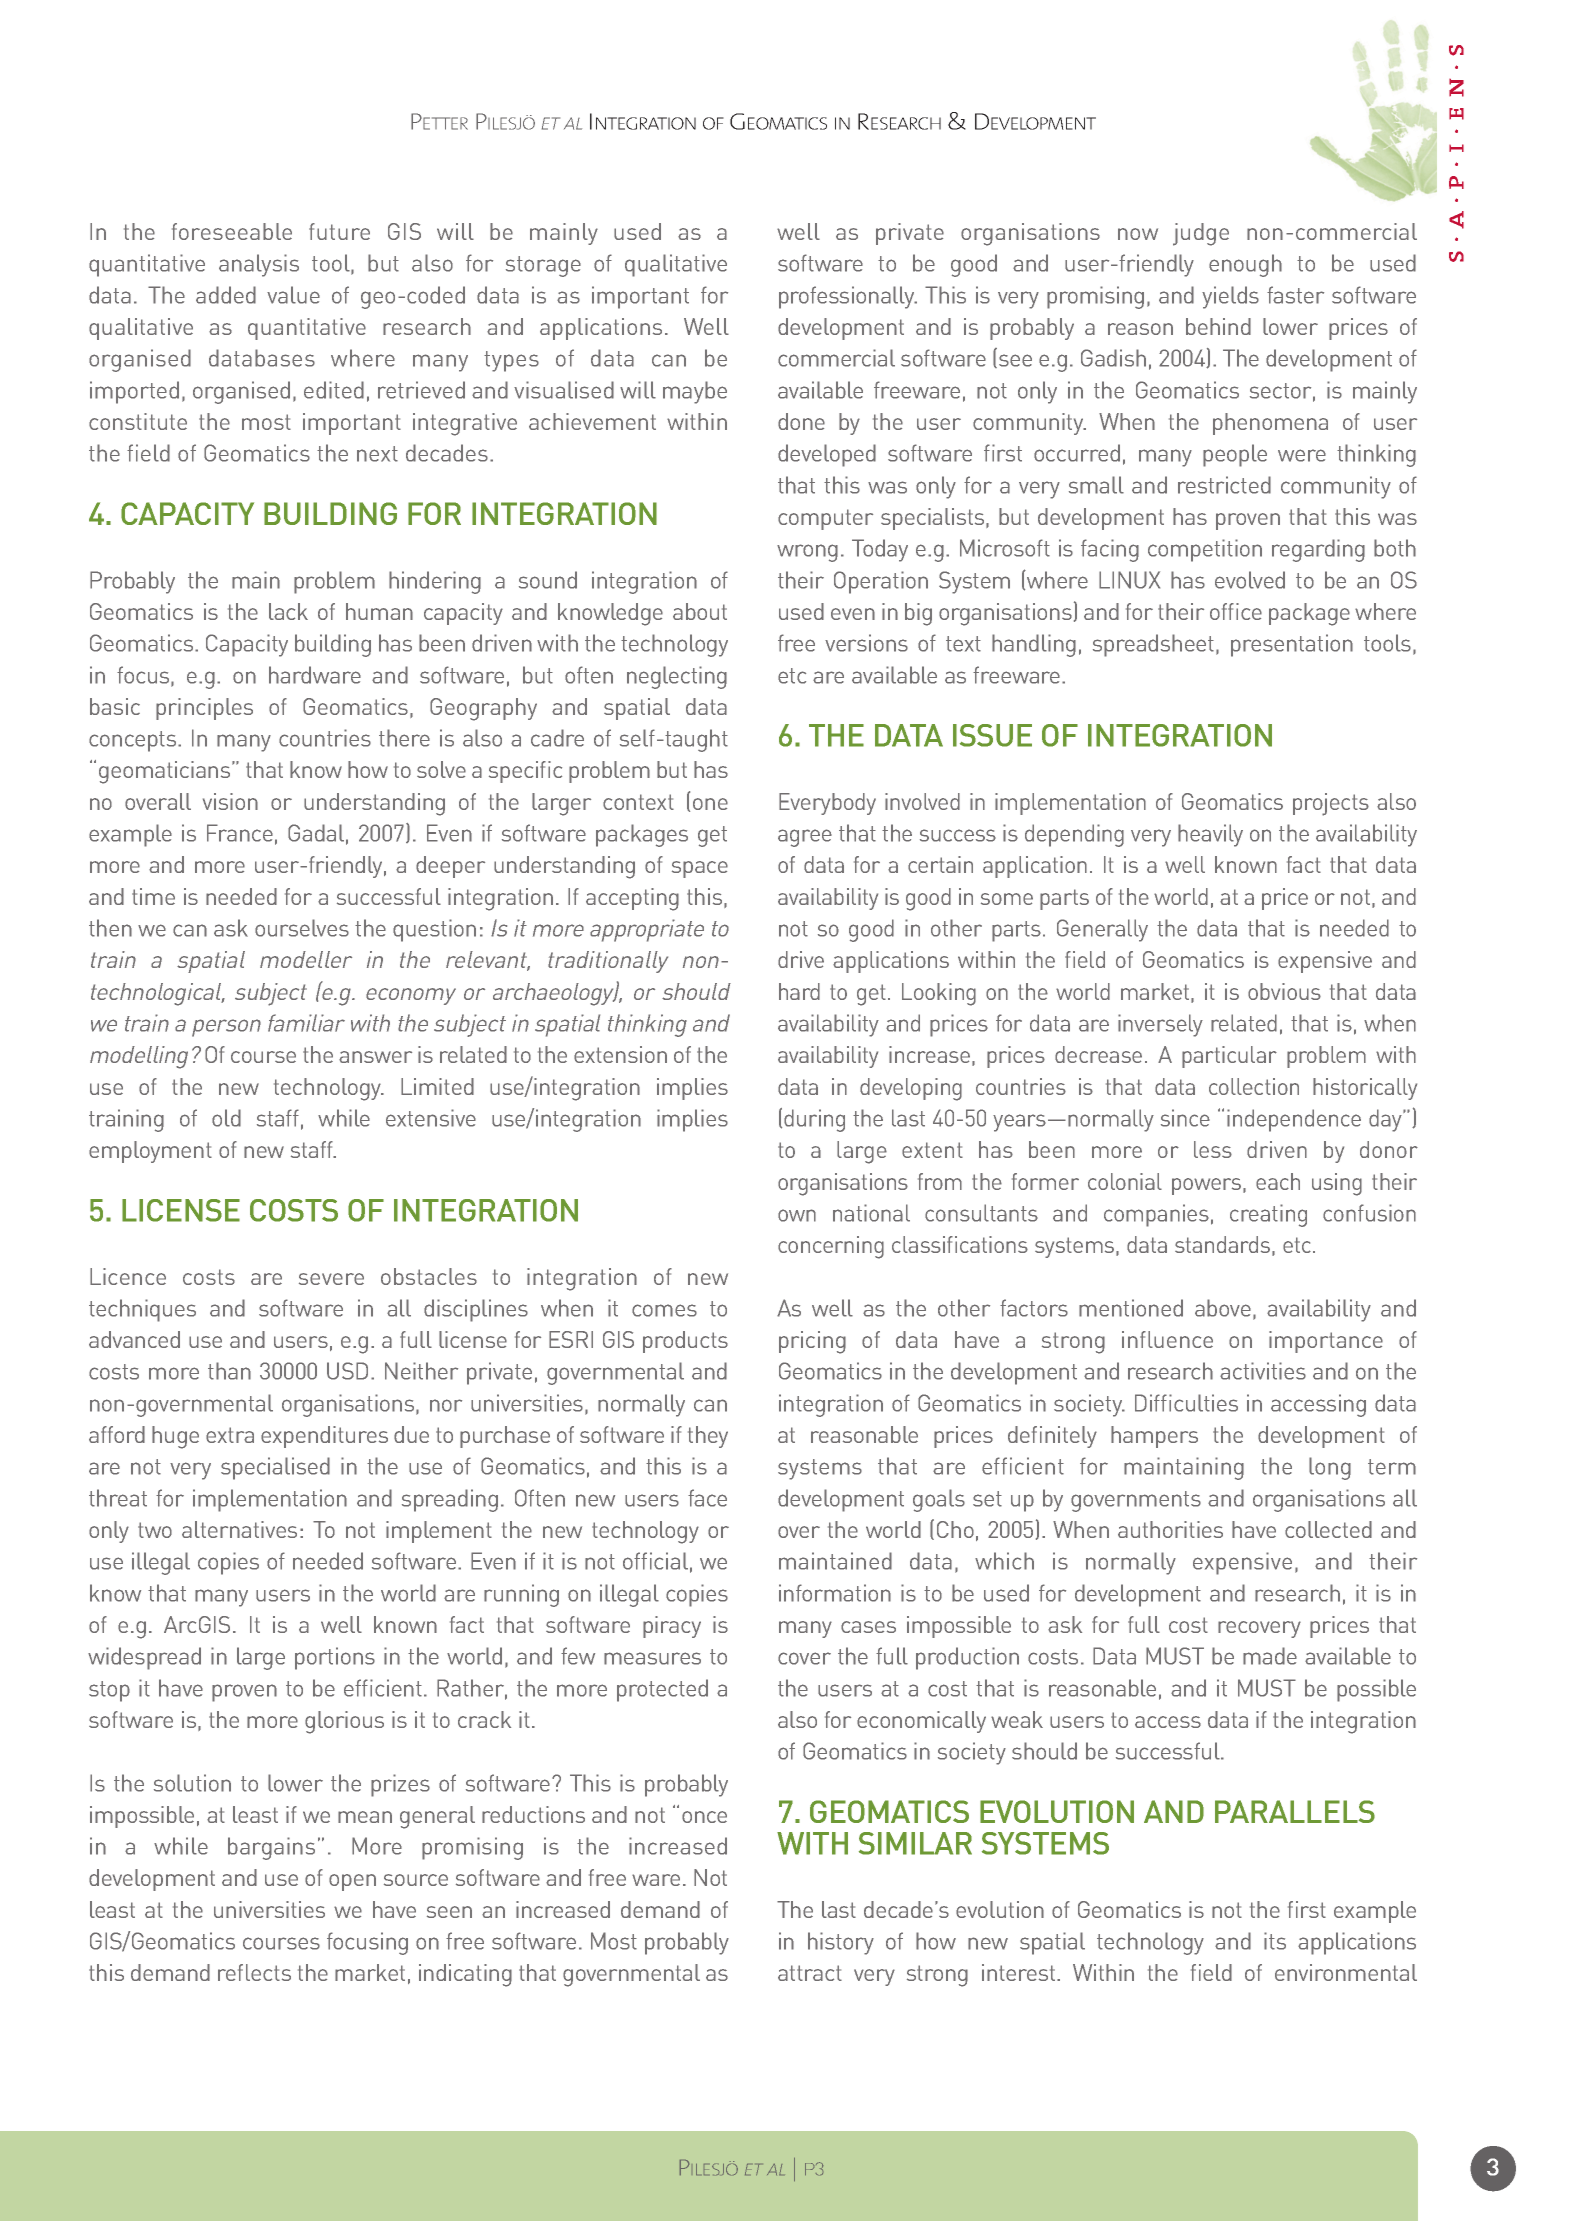 This page has width=1569, height=2221. I want to click on yields, so click(1230, 297).
